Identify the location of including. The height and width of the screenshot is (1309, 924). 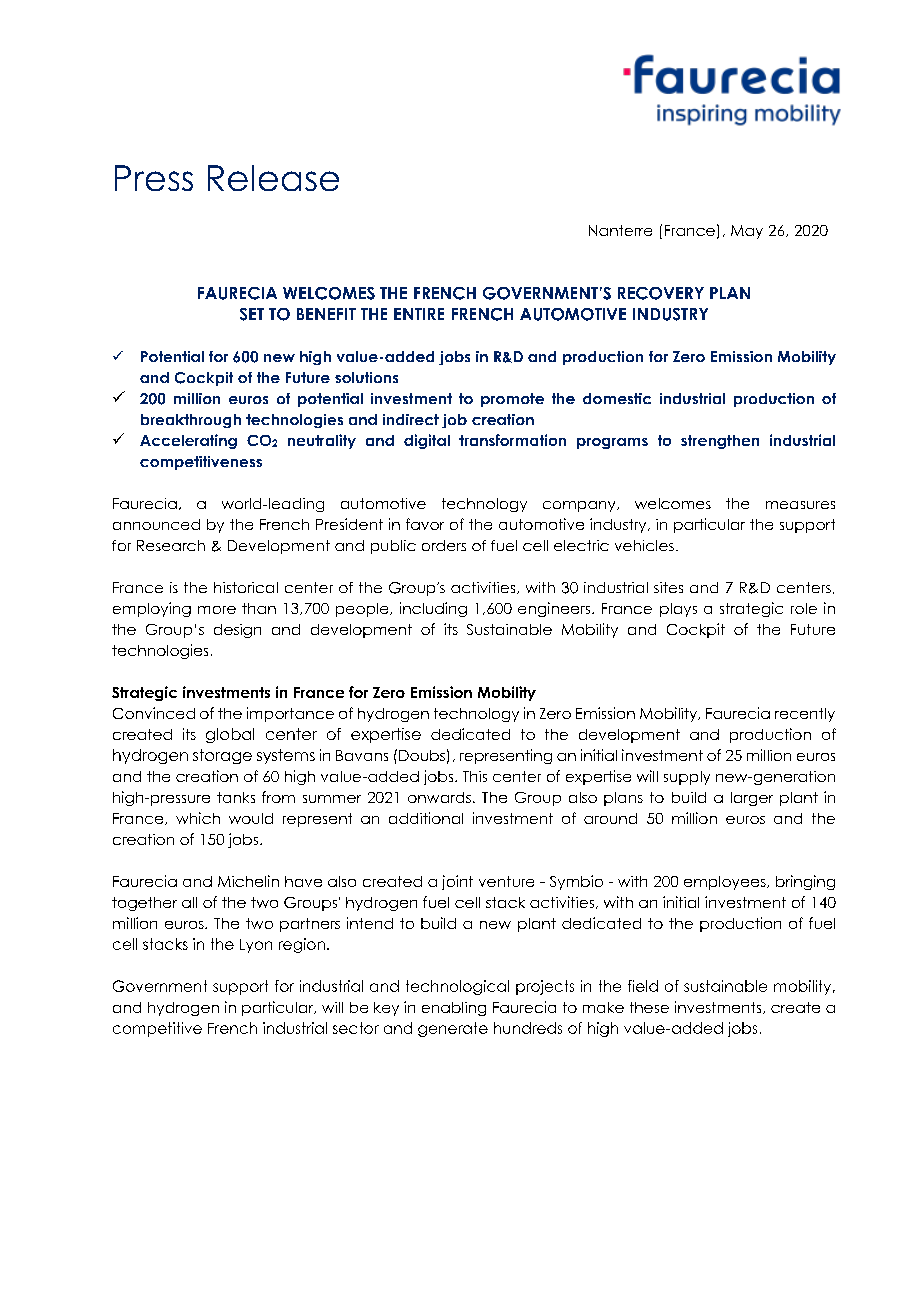
(433, 609).
